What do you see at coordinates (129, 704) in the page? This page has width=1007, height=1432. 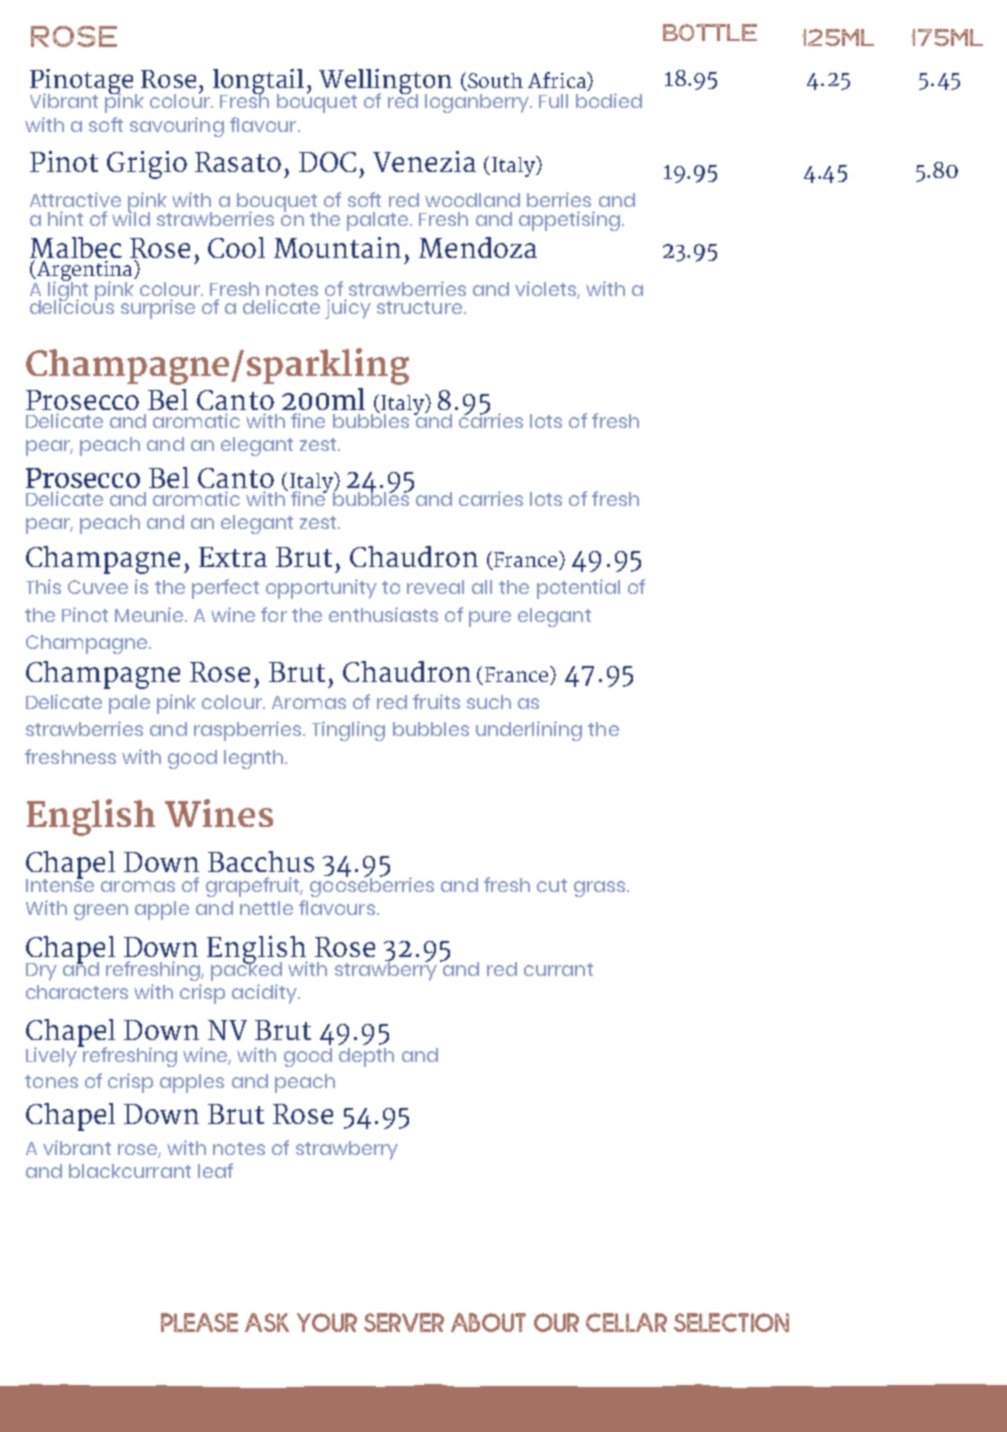 I see `pale` at bounding box center [129, 704].
